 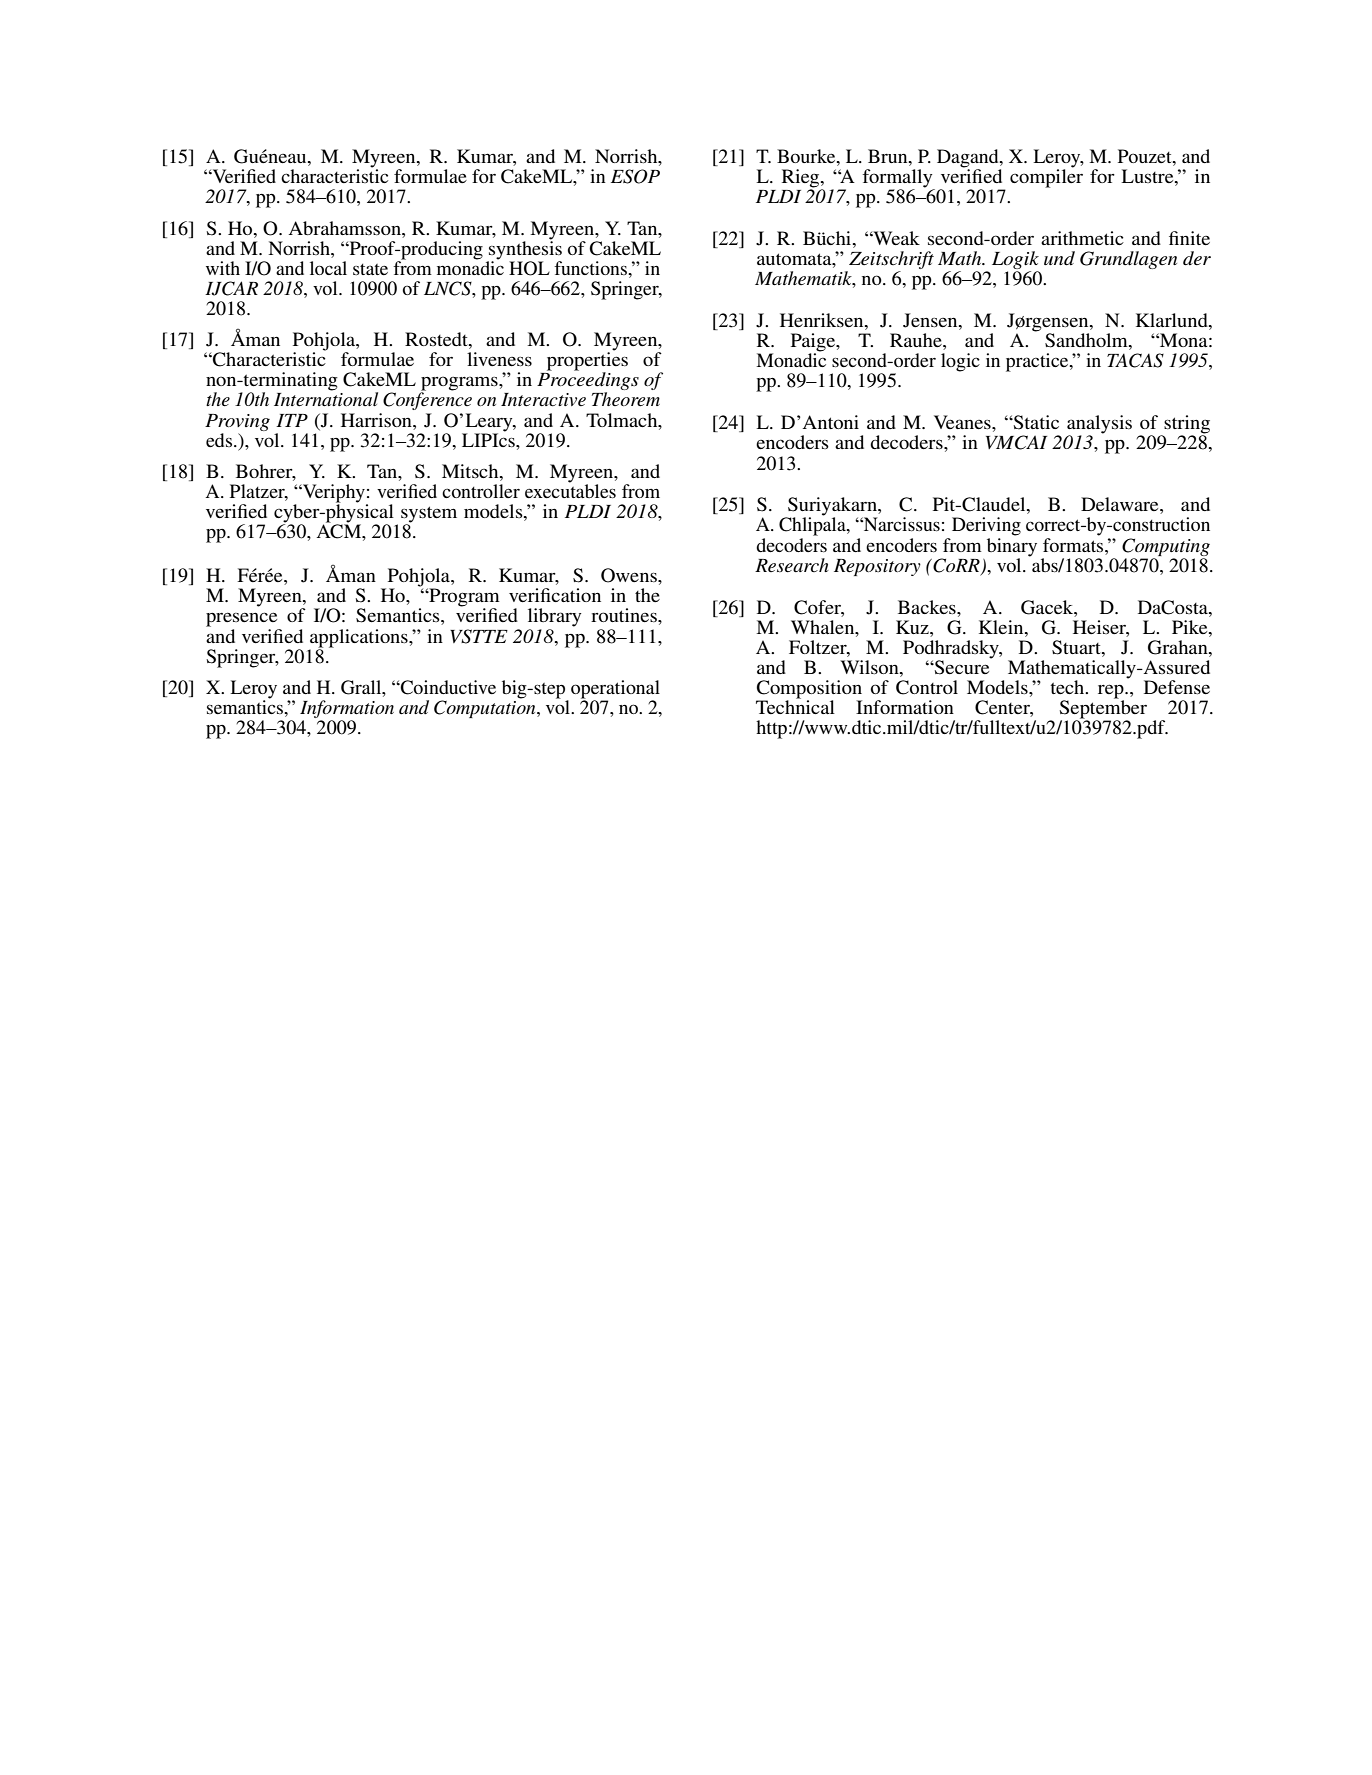 What do you see at coordinates (486, 708) in the page?
I see `Computation` at bounding box center [486, 708].
